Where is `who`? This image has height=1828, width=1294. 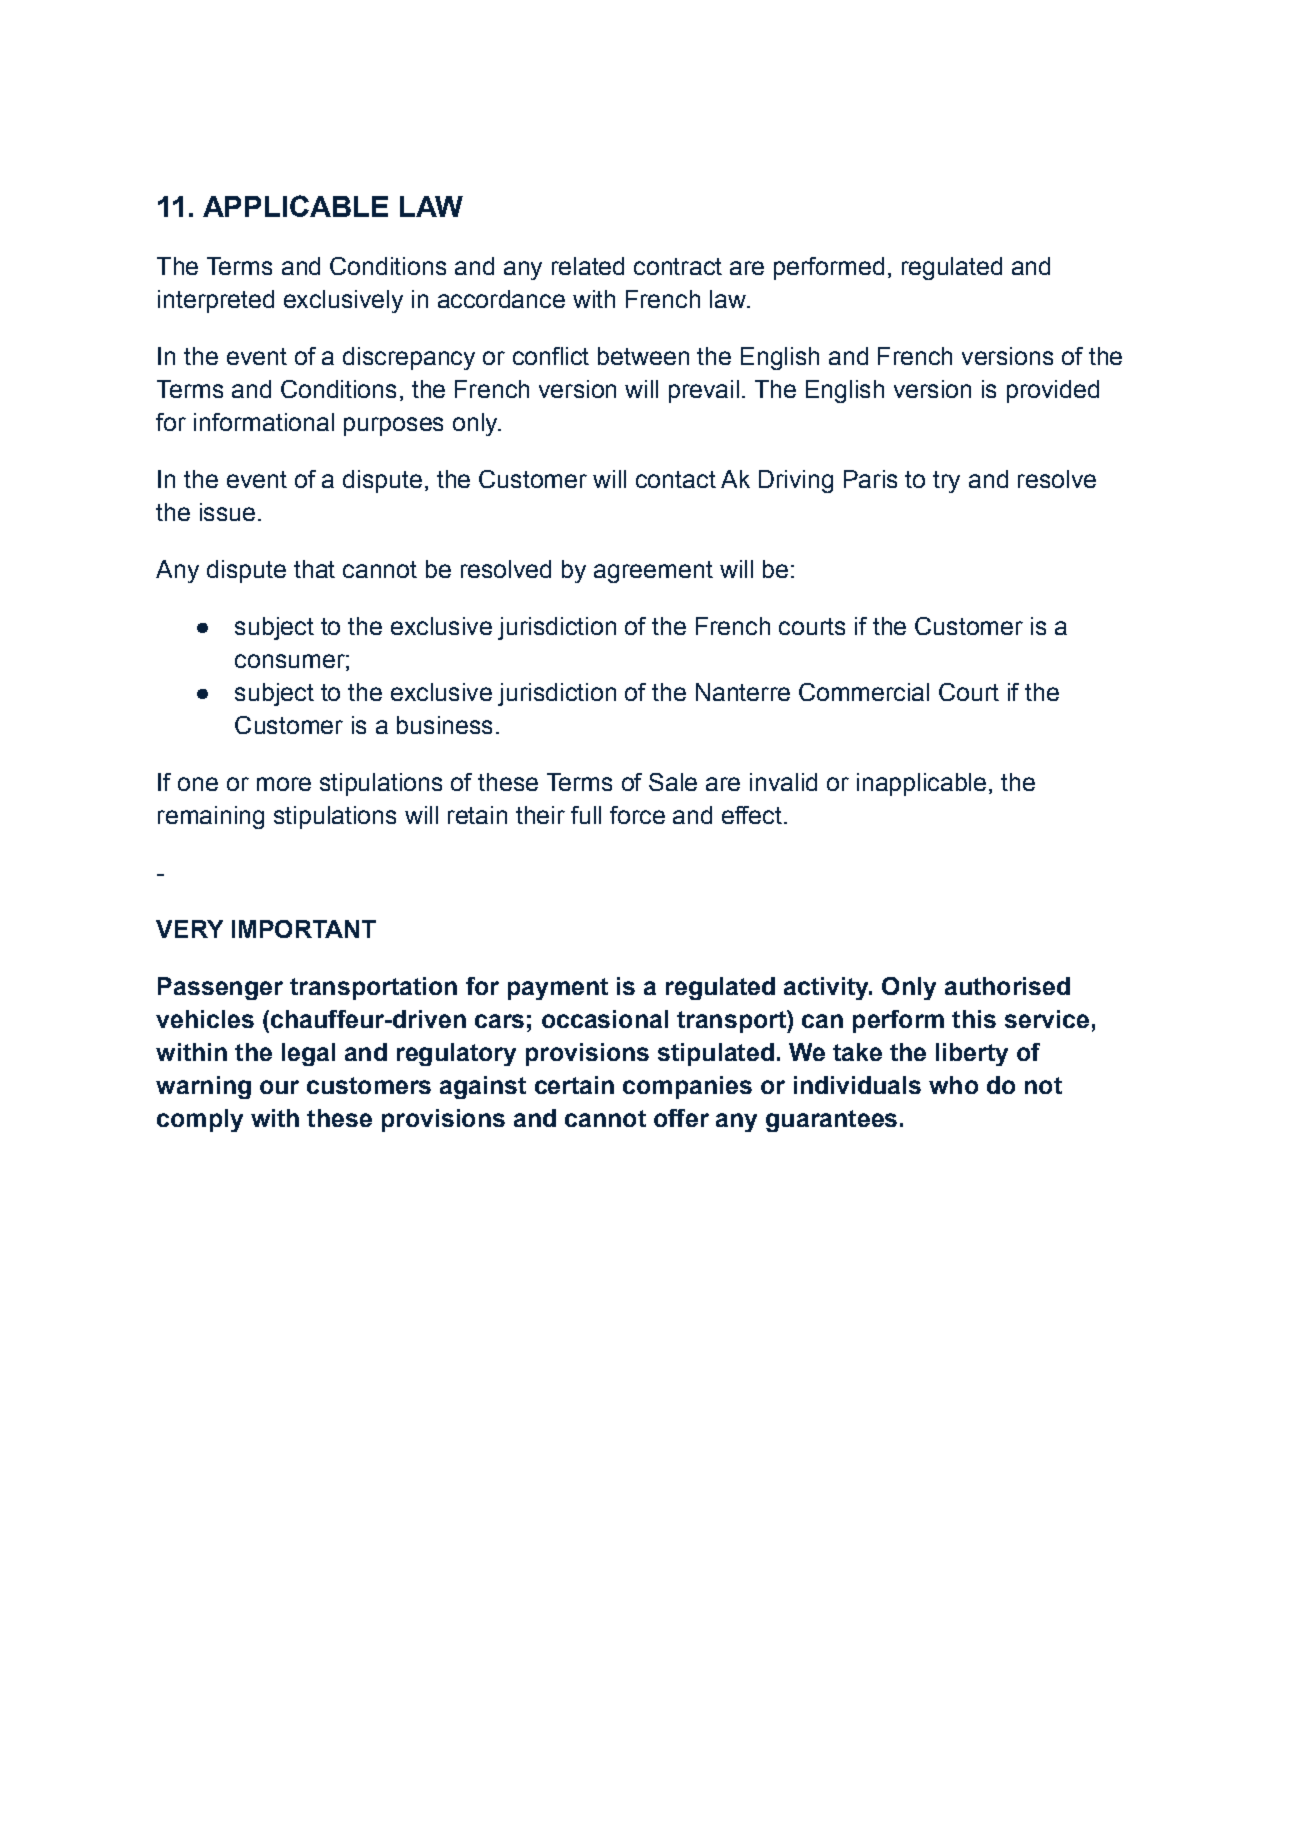
who is located at coordinates (953, 1085).
